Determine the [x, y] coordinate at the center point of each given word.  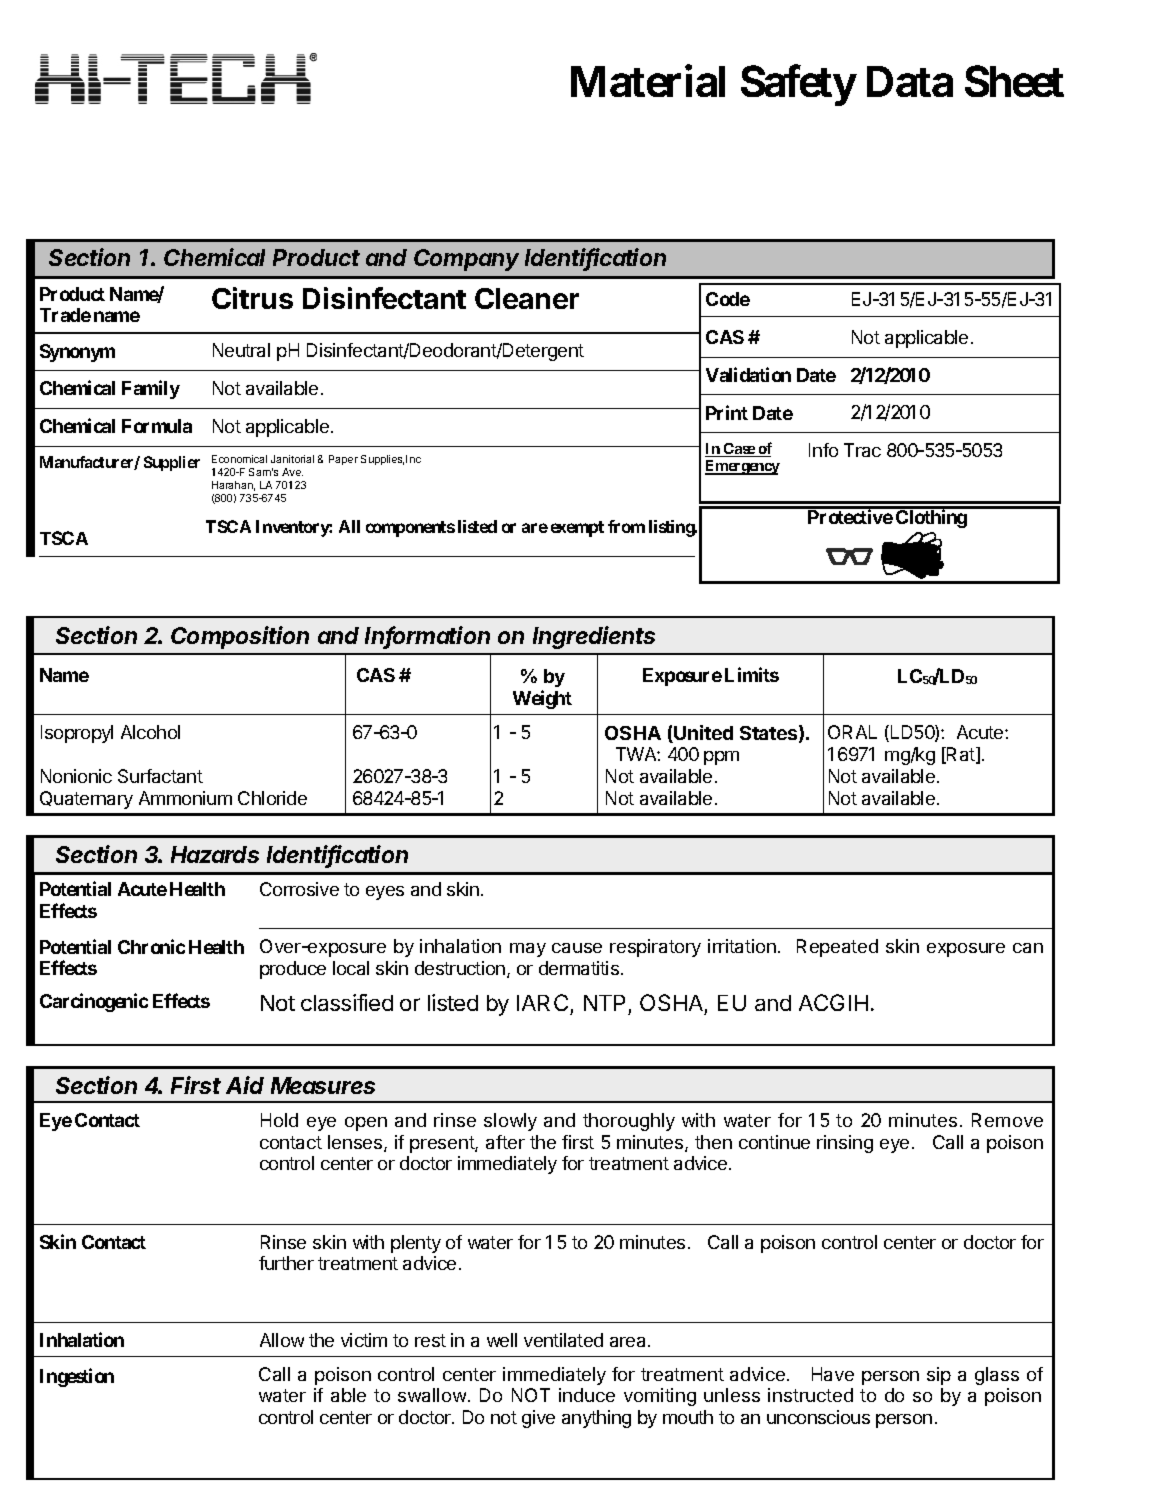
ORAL [852, 732]
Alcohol [150, 732]
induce [587, 1395]
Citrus [252, 298]
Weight [542, 699]
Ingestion [77, 1377]
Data [910, 81]
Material [648, 81]
